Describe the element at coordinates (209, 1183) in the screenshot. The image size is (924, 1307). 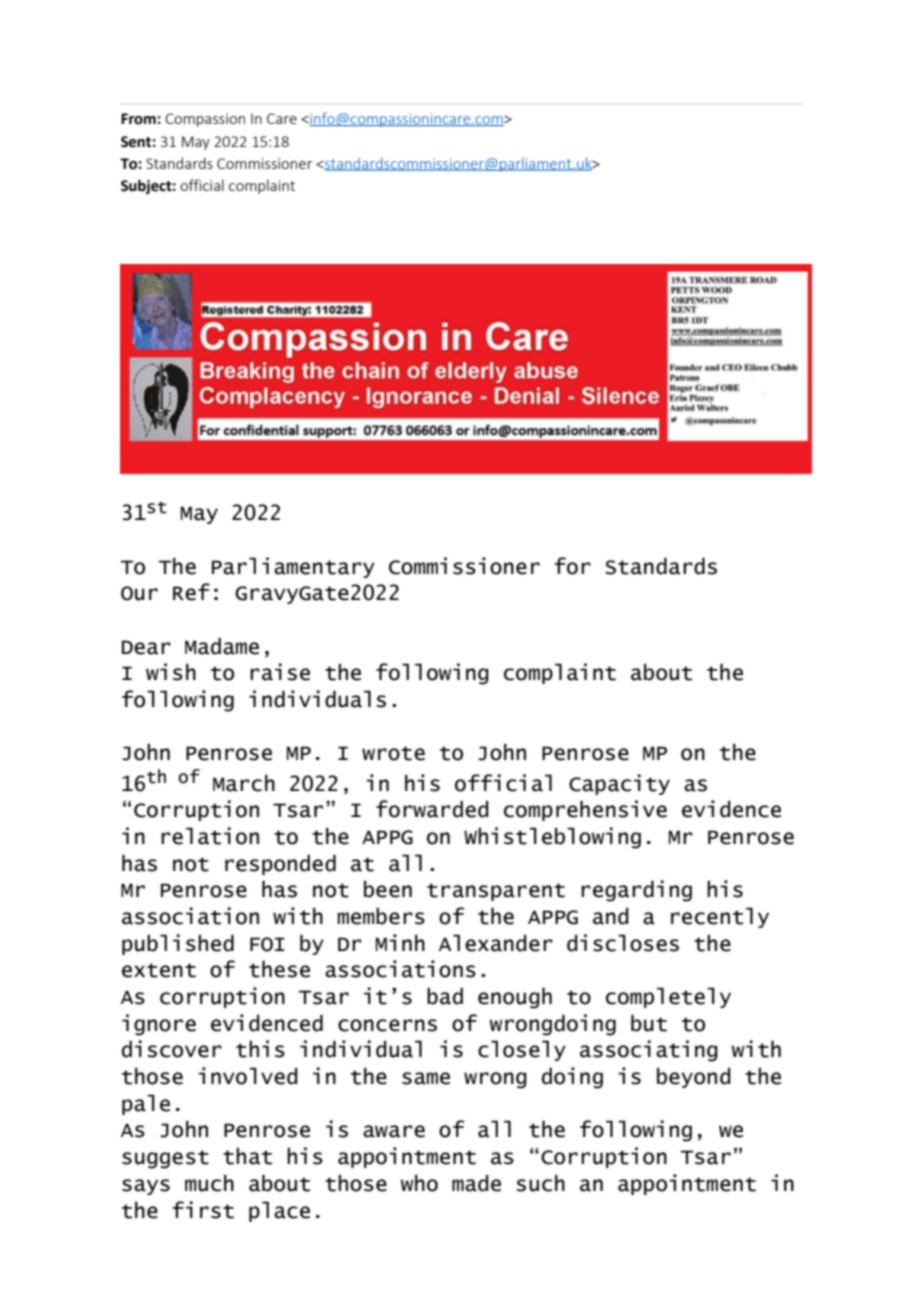
I see `much` at that location.
